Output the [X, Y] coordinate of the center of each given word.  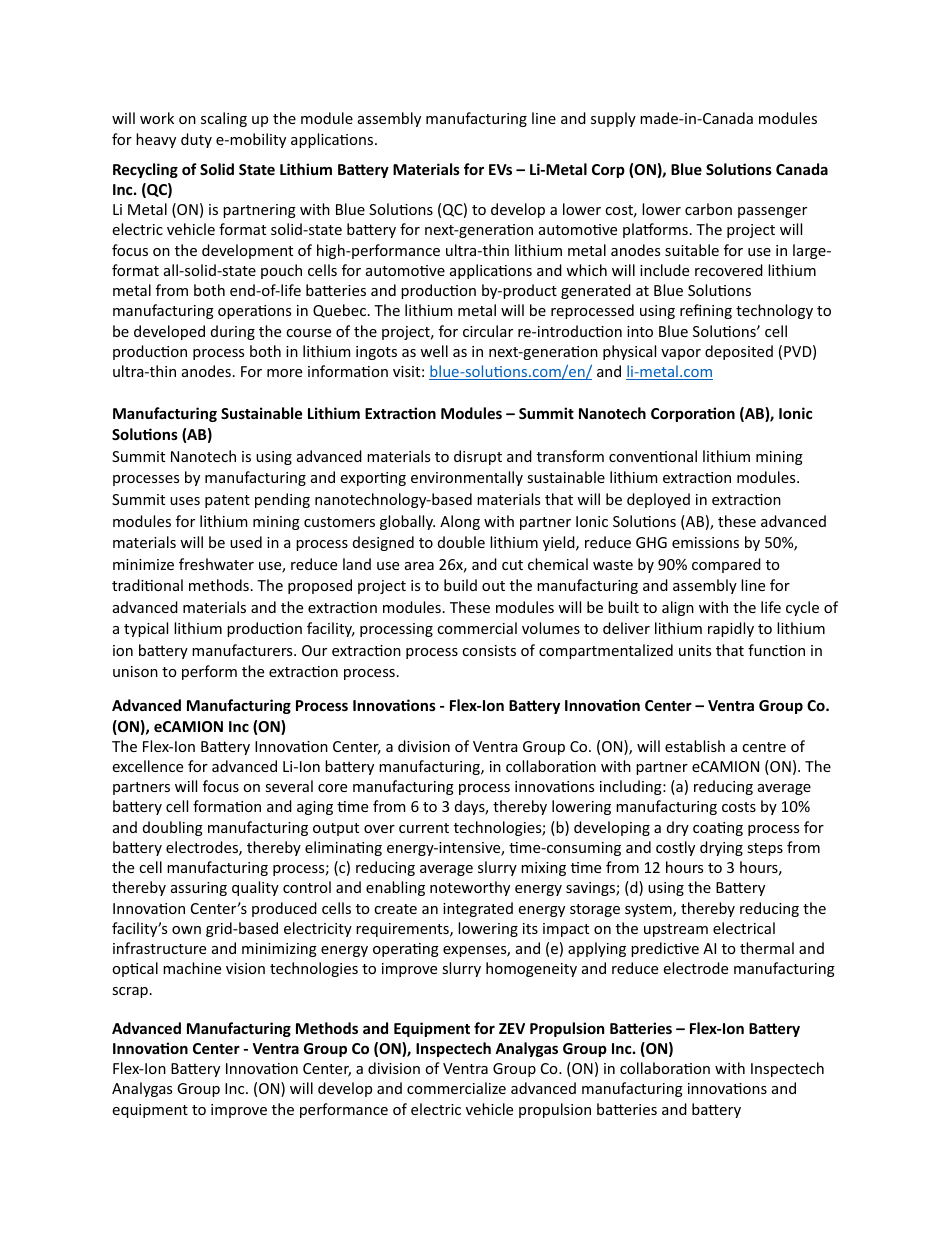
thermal [767, 948]
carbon [708, 209]
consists [489, 650]
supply [613, 119]
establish [695, 746]
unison [135, 671]
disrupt [478, 457]
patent [227, 501]
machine [192, 968]
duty [196, 140]
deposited [739, 352]
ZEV [512, 1028]
